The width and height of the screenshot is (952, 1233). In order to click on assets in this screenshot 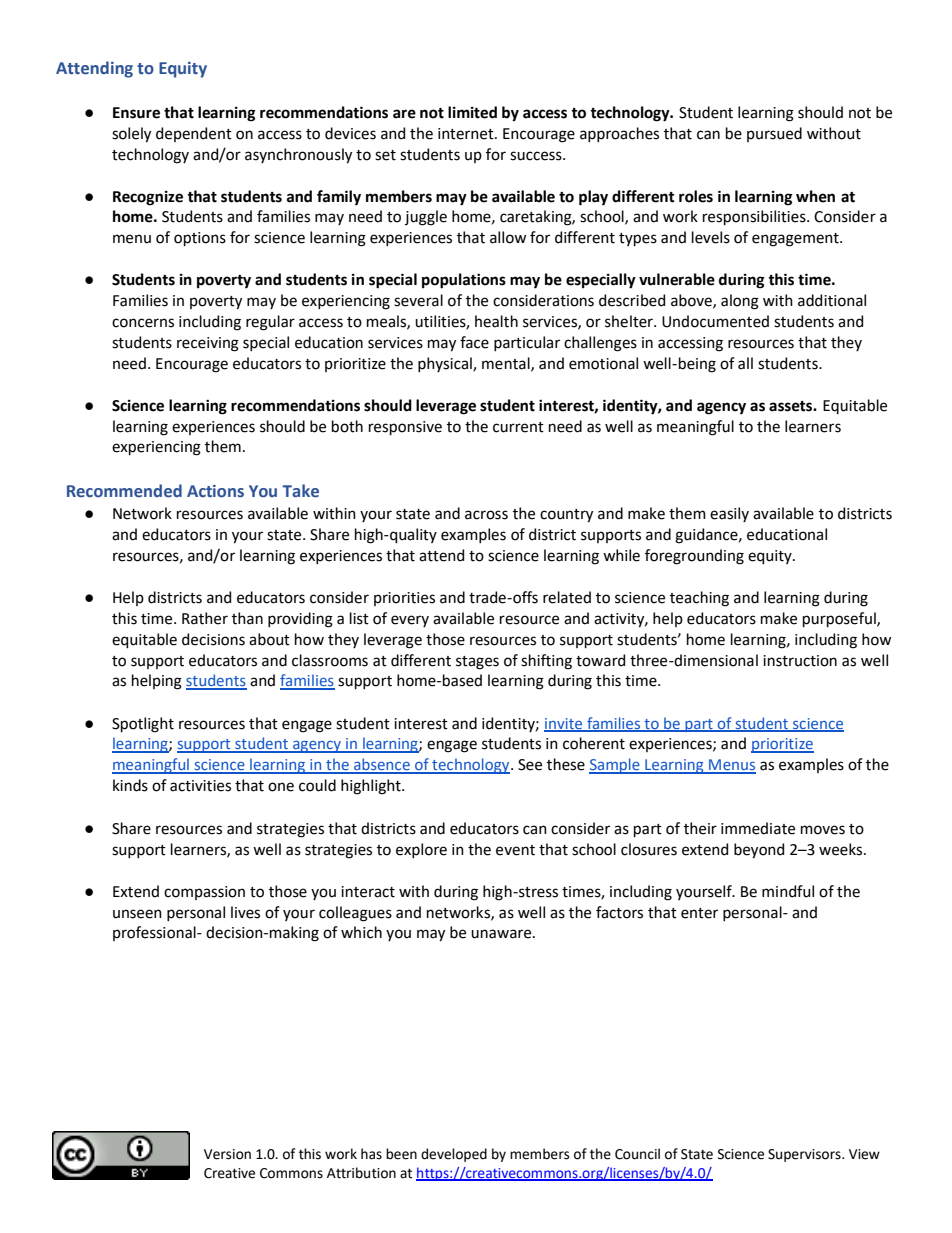, I will do `click(791, 406)`.
